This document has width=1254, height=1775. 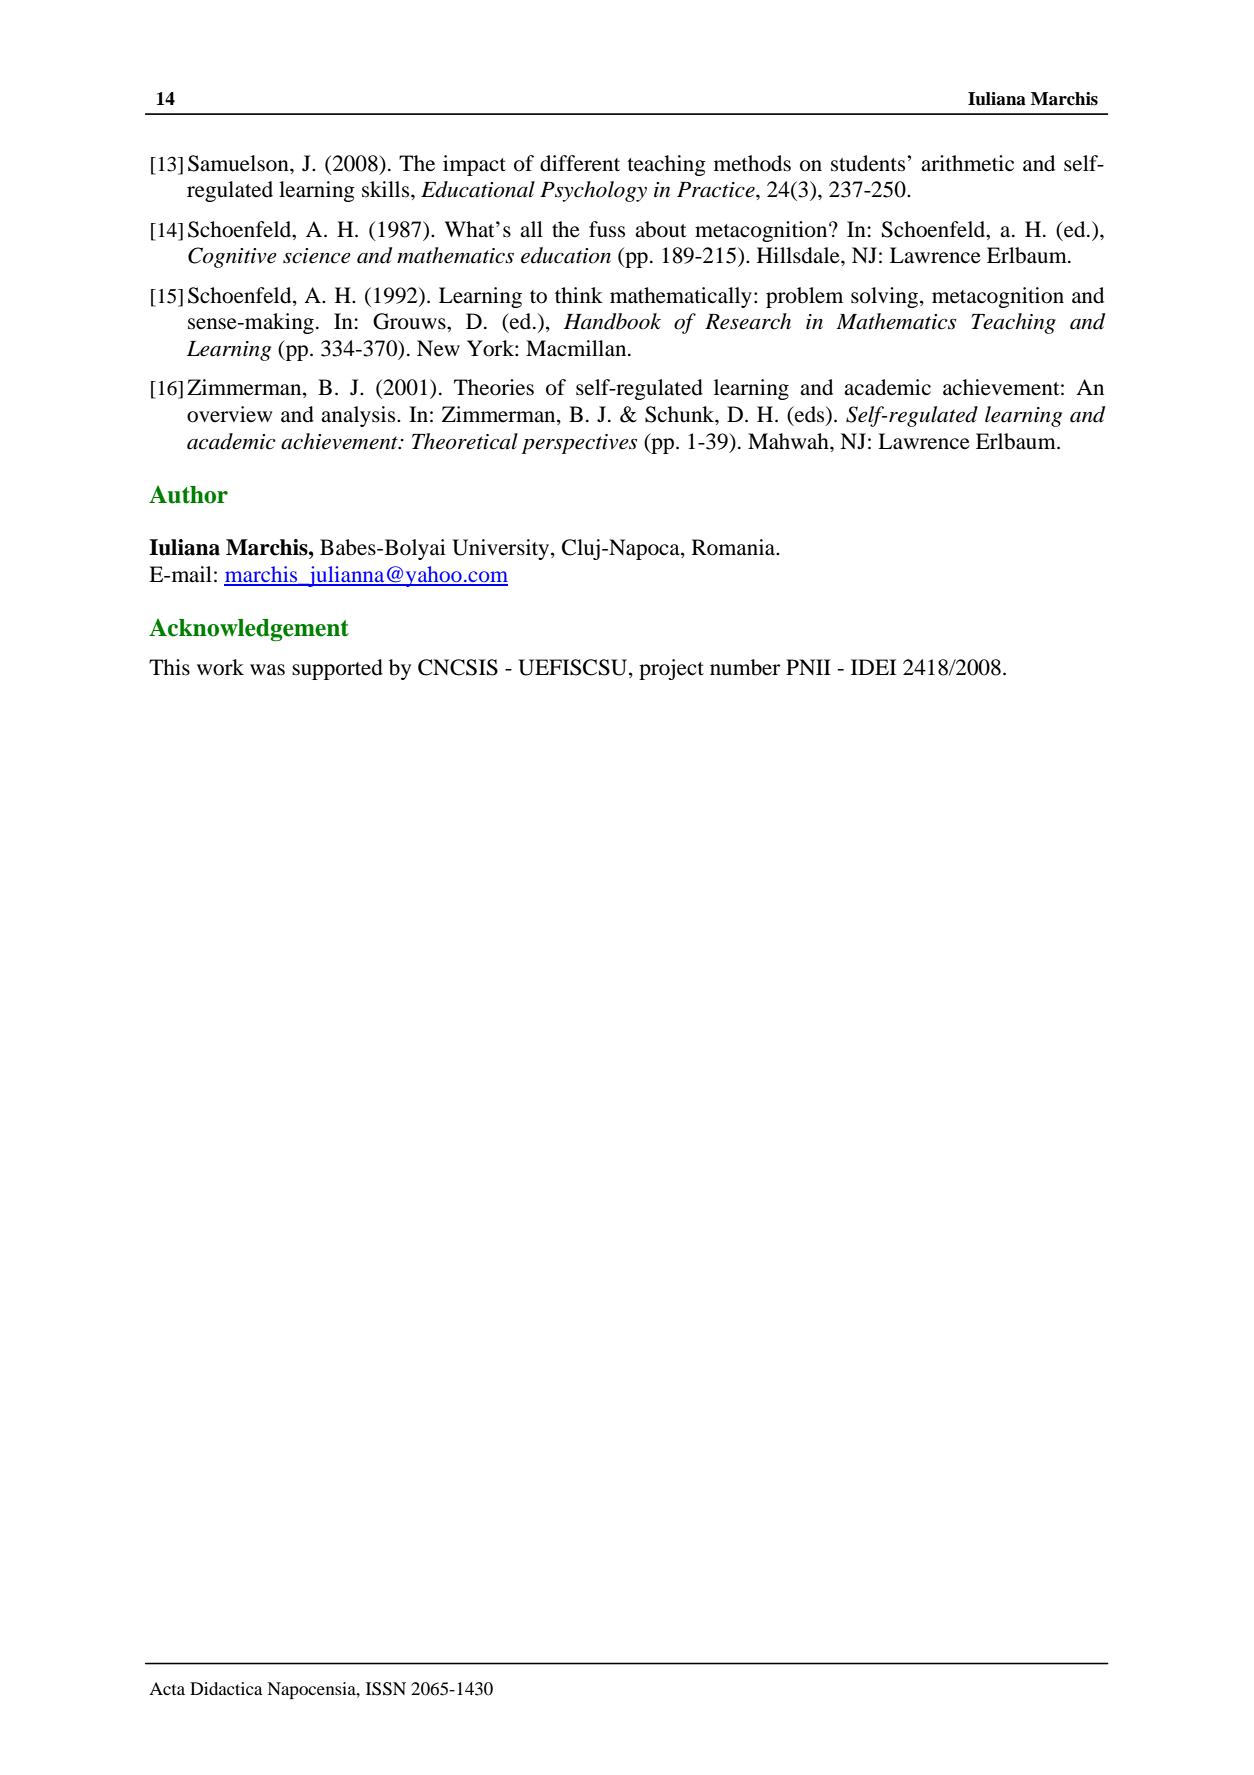 What do you see at coordinates (167, 1688) in the document?
I see `Acta` at bounding box center [167, 1688].
